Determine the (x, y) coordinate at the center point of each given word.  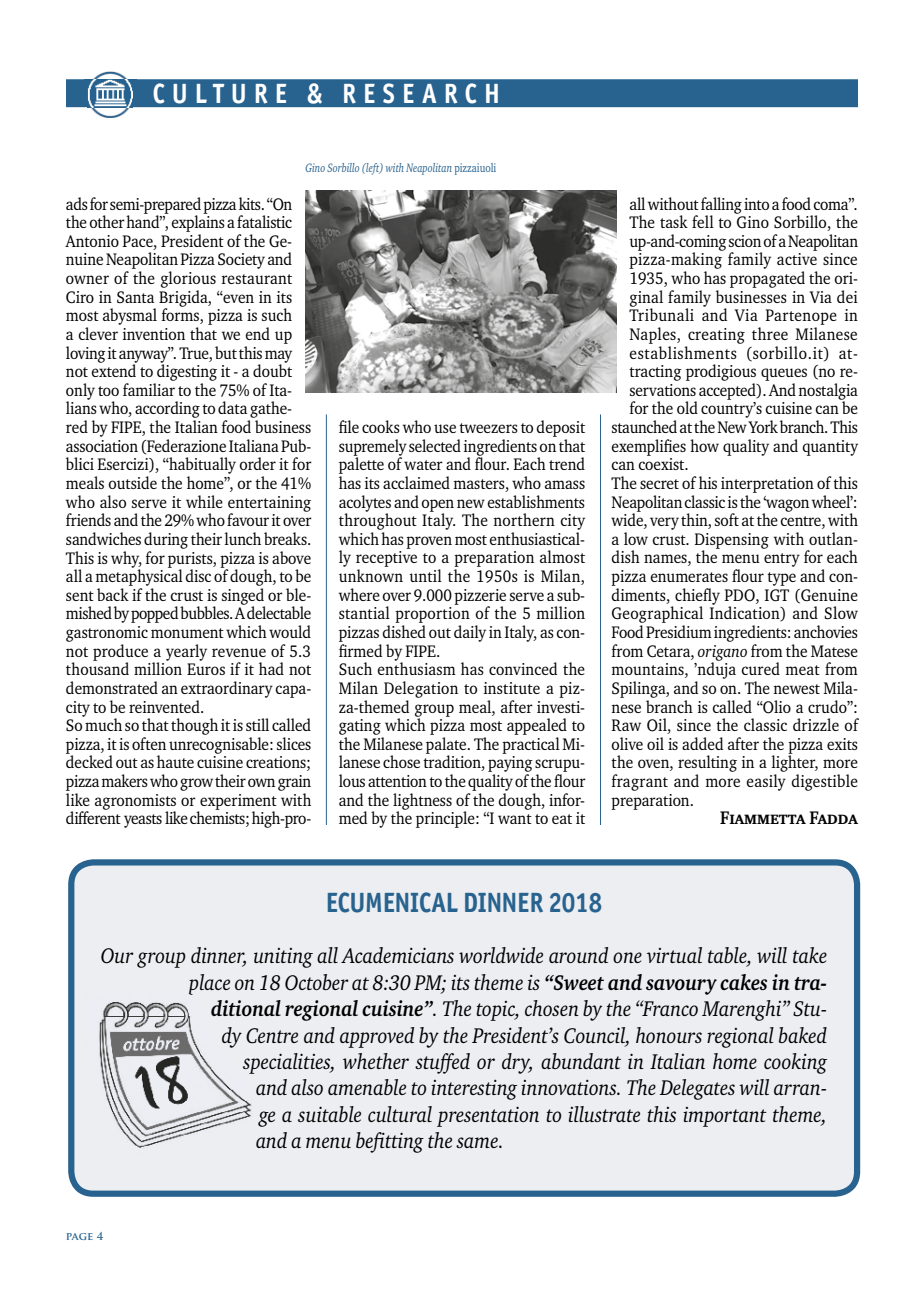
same (478, 1142)
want (515, 819)
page (80, 1236)
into (756, 204)
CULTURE (220, 93)
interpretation (767, 485)
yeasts (143, 821)
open (437, 506)
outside (132, 482)
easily (766, 782)
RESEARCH (421, 93)
